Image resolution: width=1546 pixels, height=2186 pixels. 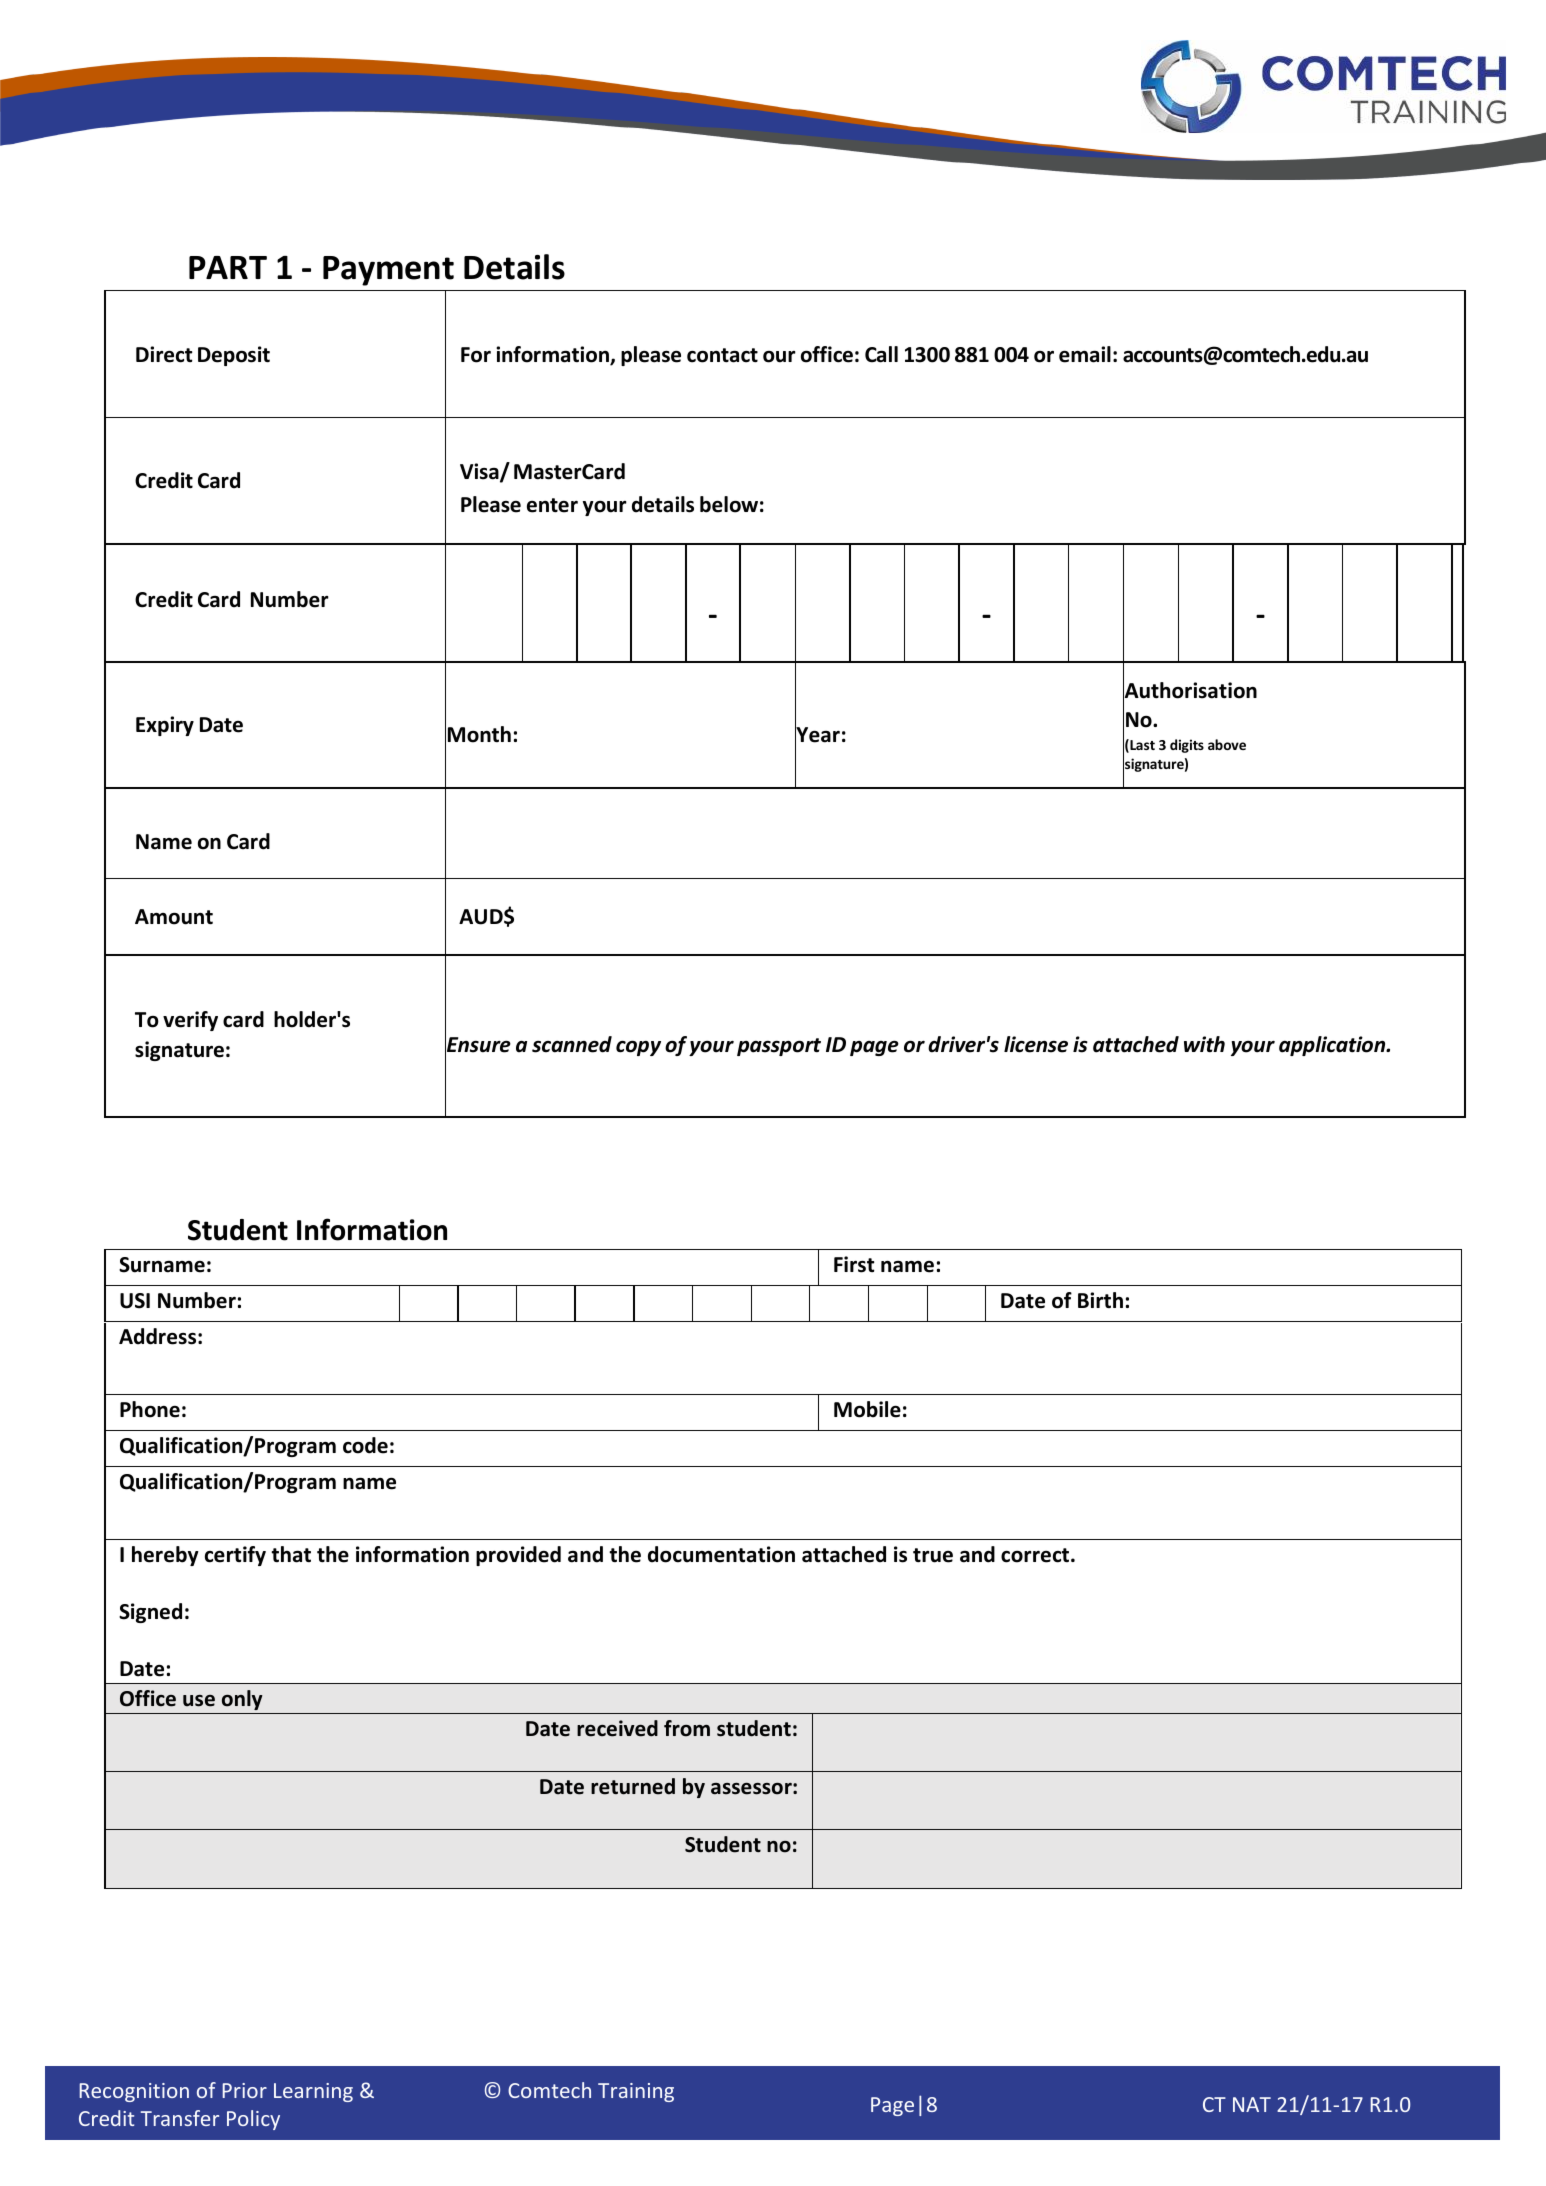 I want to click on Year, so click(x=817, y=736).
